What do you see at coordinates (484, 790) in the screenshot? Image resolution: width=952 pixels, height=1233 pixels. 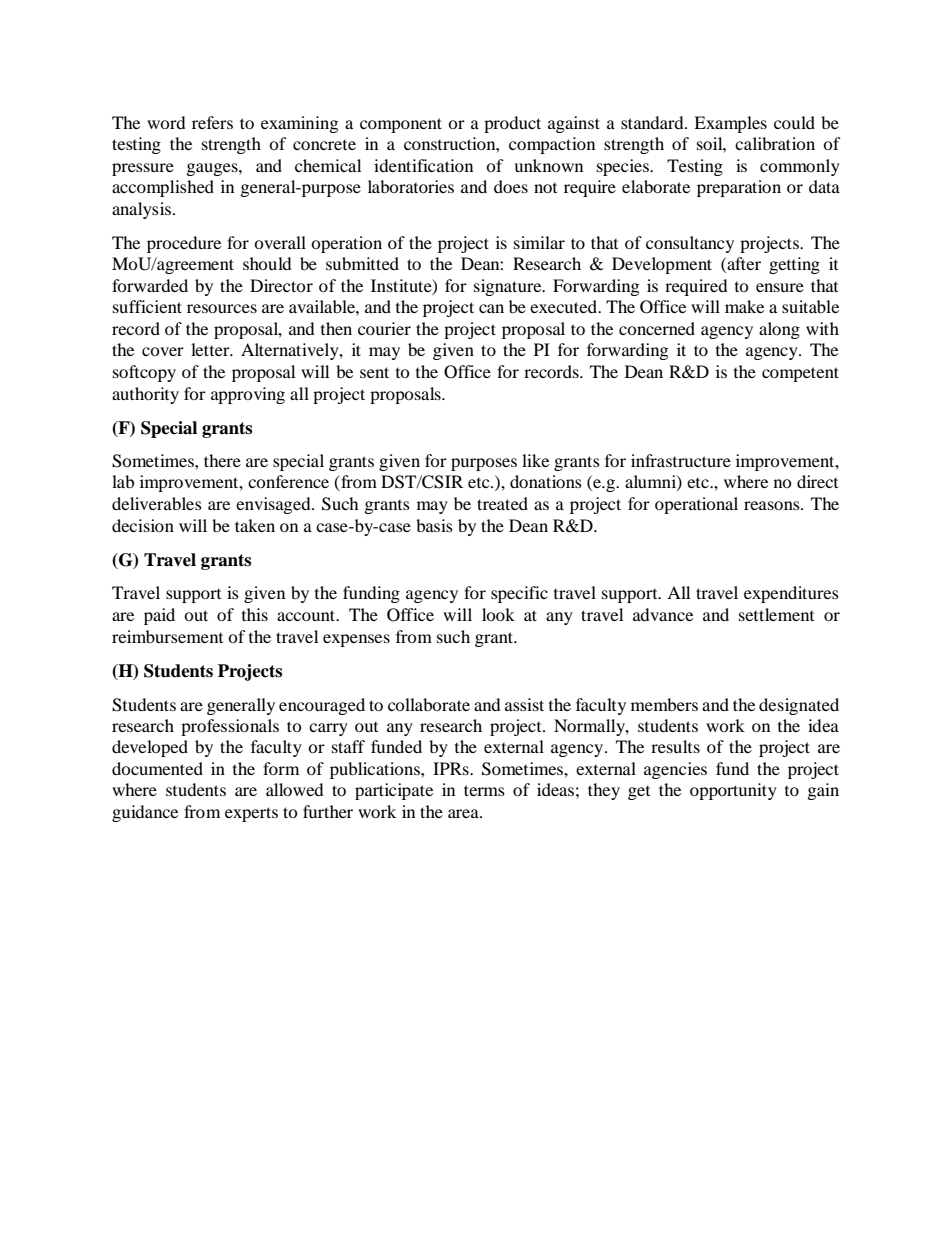 I see `terms` at bounding box center [484, 790].
